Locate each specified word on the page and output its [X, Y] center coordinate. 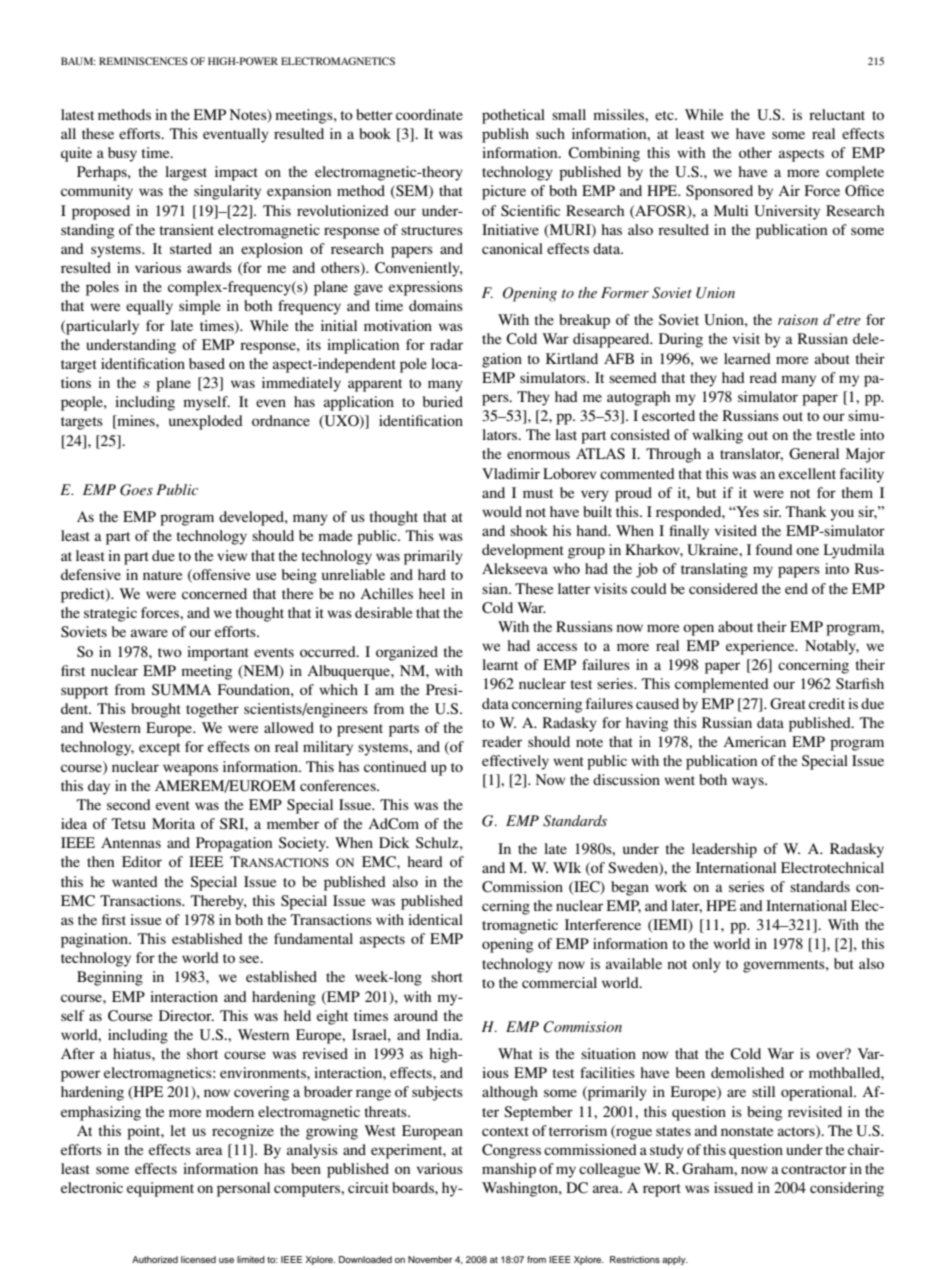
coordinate [429, 114]
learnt [500, 664]
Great [788, 704]
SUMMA [181, 690]
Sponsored [719, 192]
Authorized [155, 1259]
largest [186, 173]
